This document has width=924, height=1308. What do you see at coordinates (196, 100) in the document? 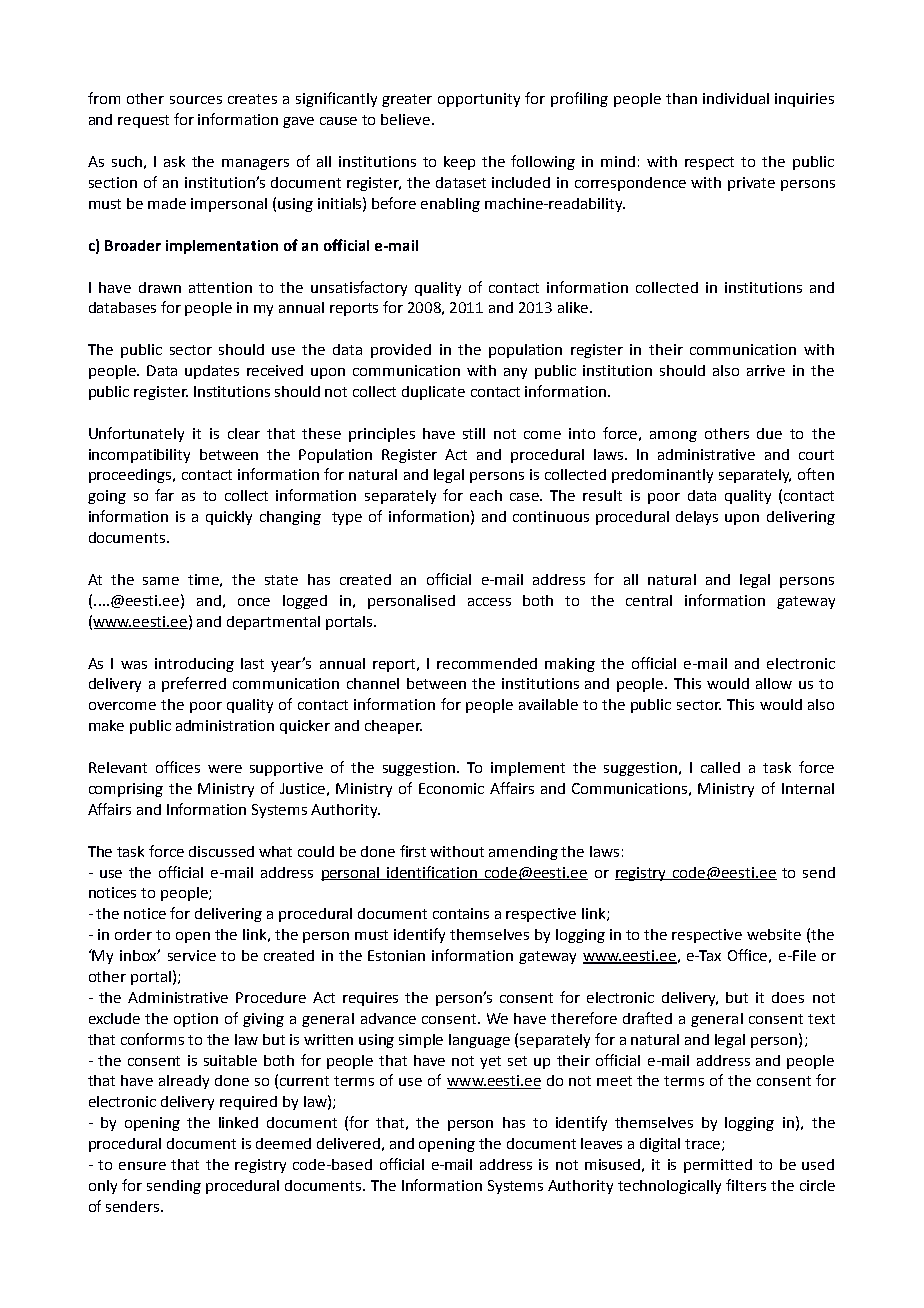
I see `sources` at bounding box center [196, 100].
